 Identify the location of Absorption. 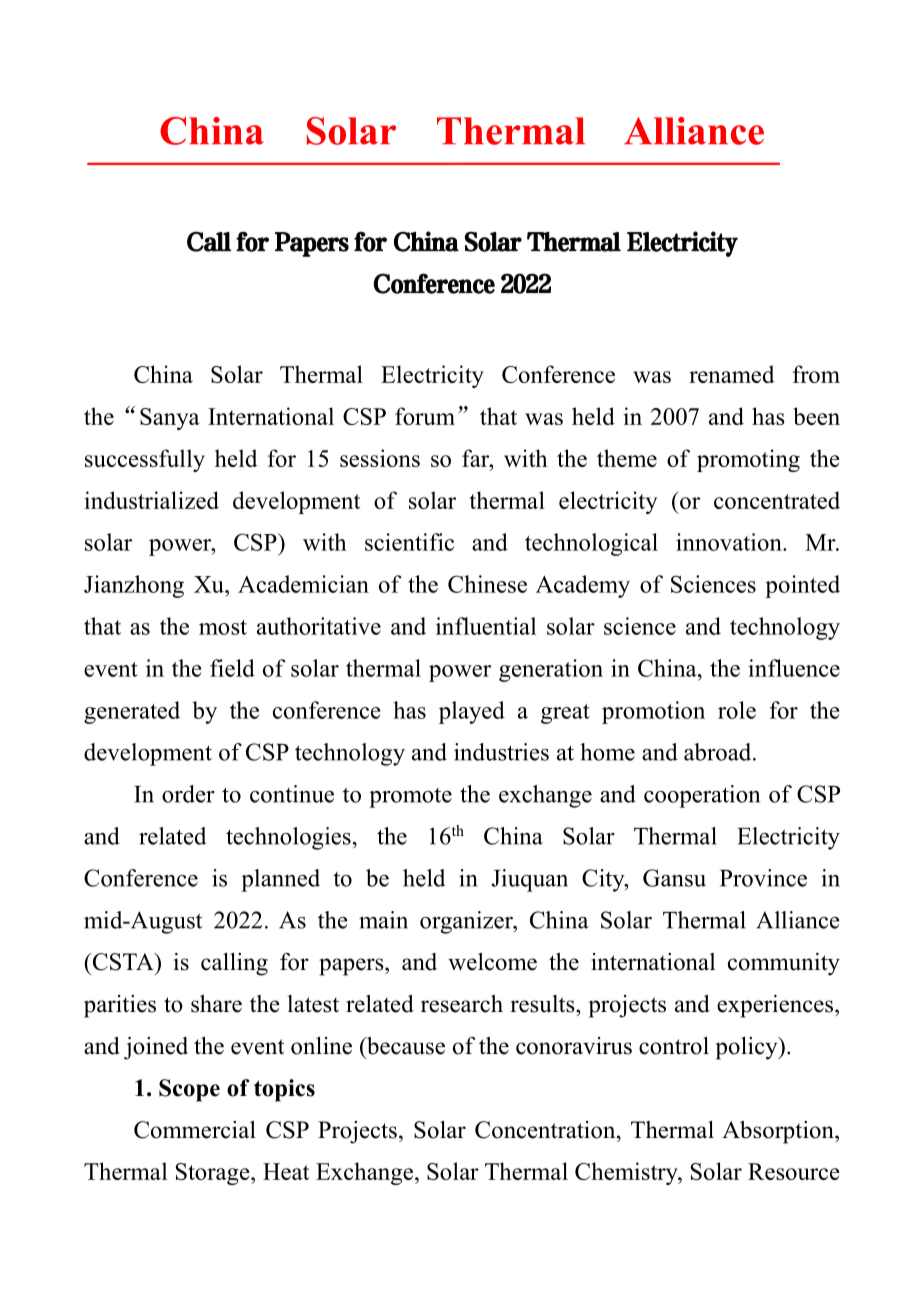
(779, 1132).
